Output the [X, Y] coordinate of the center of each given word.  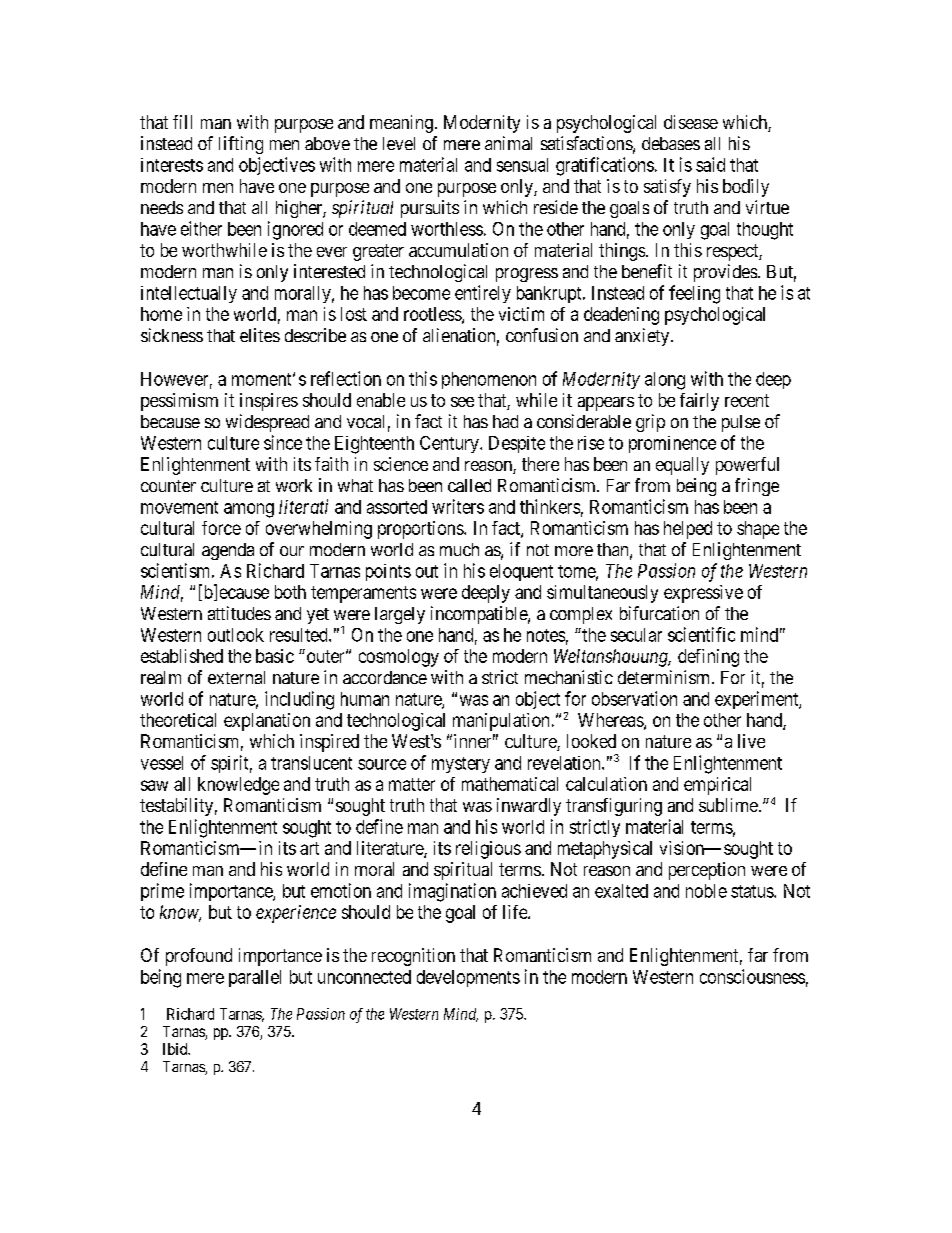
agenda [228, 551]
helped [688, 530]
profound [199, 957]
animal [508, 143]
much [459, 549]
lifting [241, 145]
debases [671, 143]
